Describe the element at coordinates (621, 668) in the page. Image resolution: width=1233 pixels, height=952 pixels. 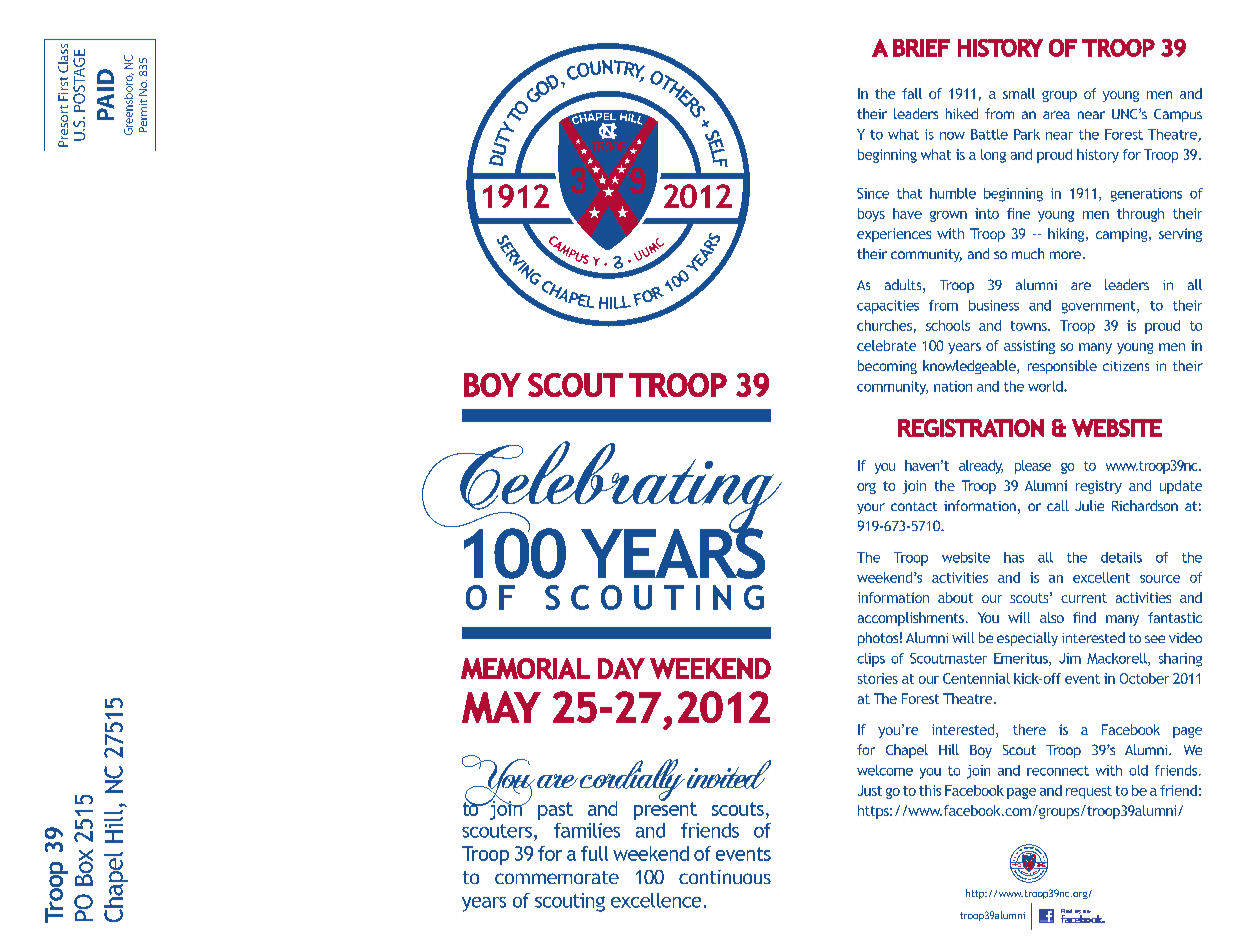
I see `DAY` at that location.
